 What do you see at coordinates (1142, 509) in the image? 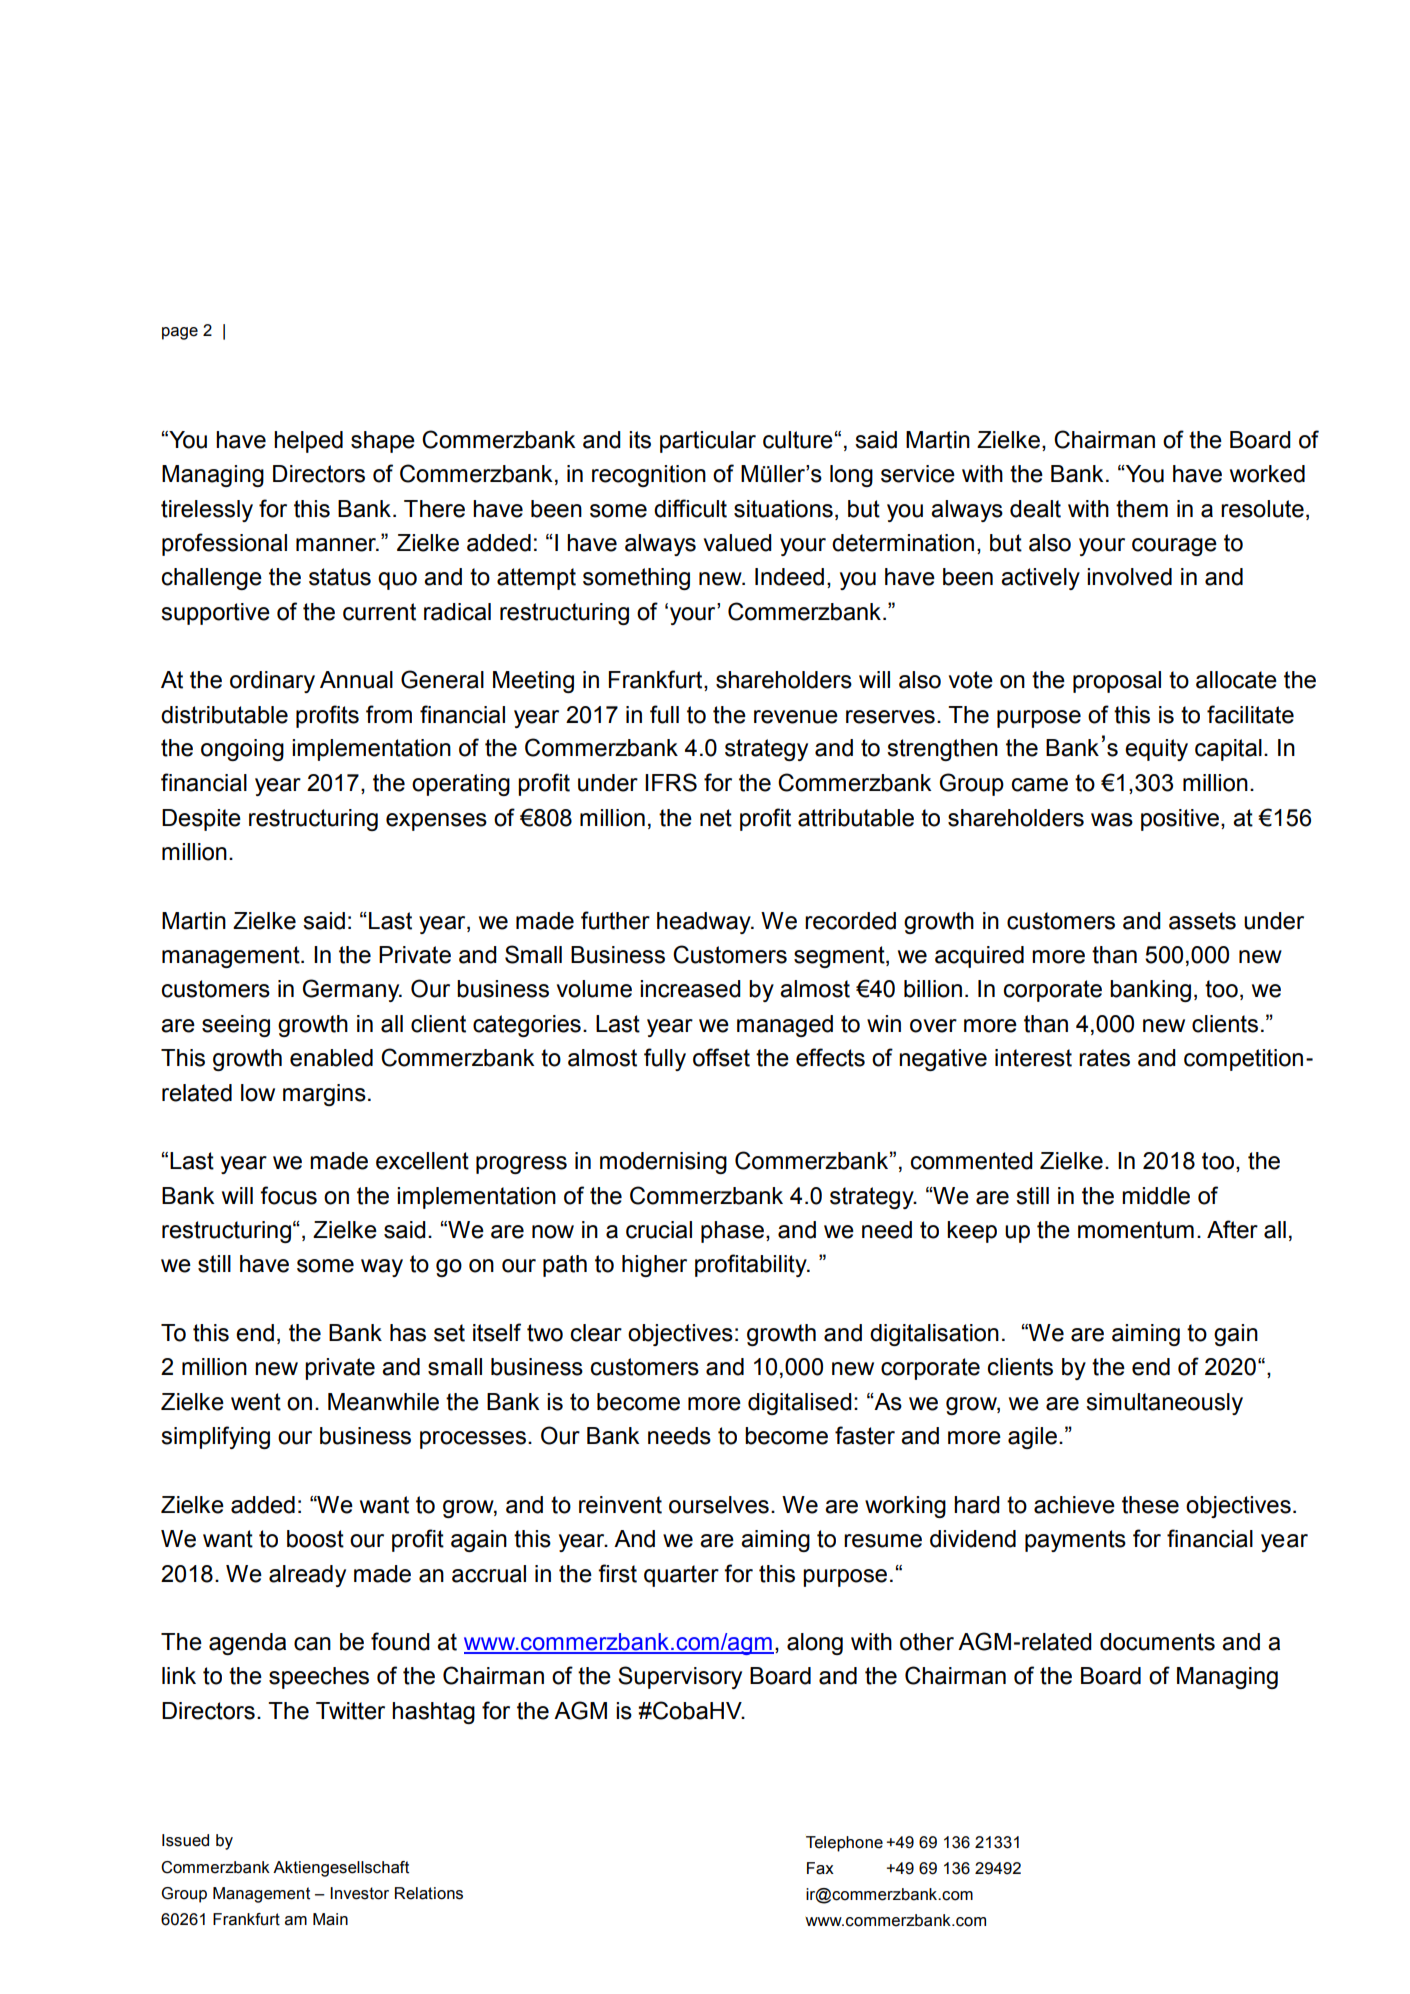
I see `them` at bounding box center [1142, 509].
